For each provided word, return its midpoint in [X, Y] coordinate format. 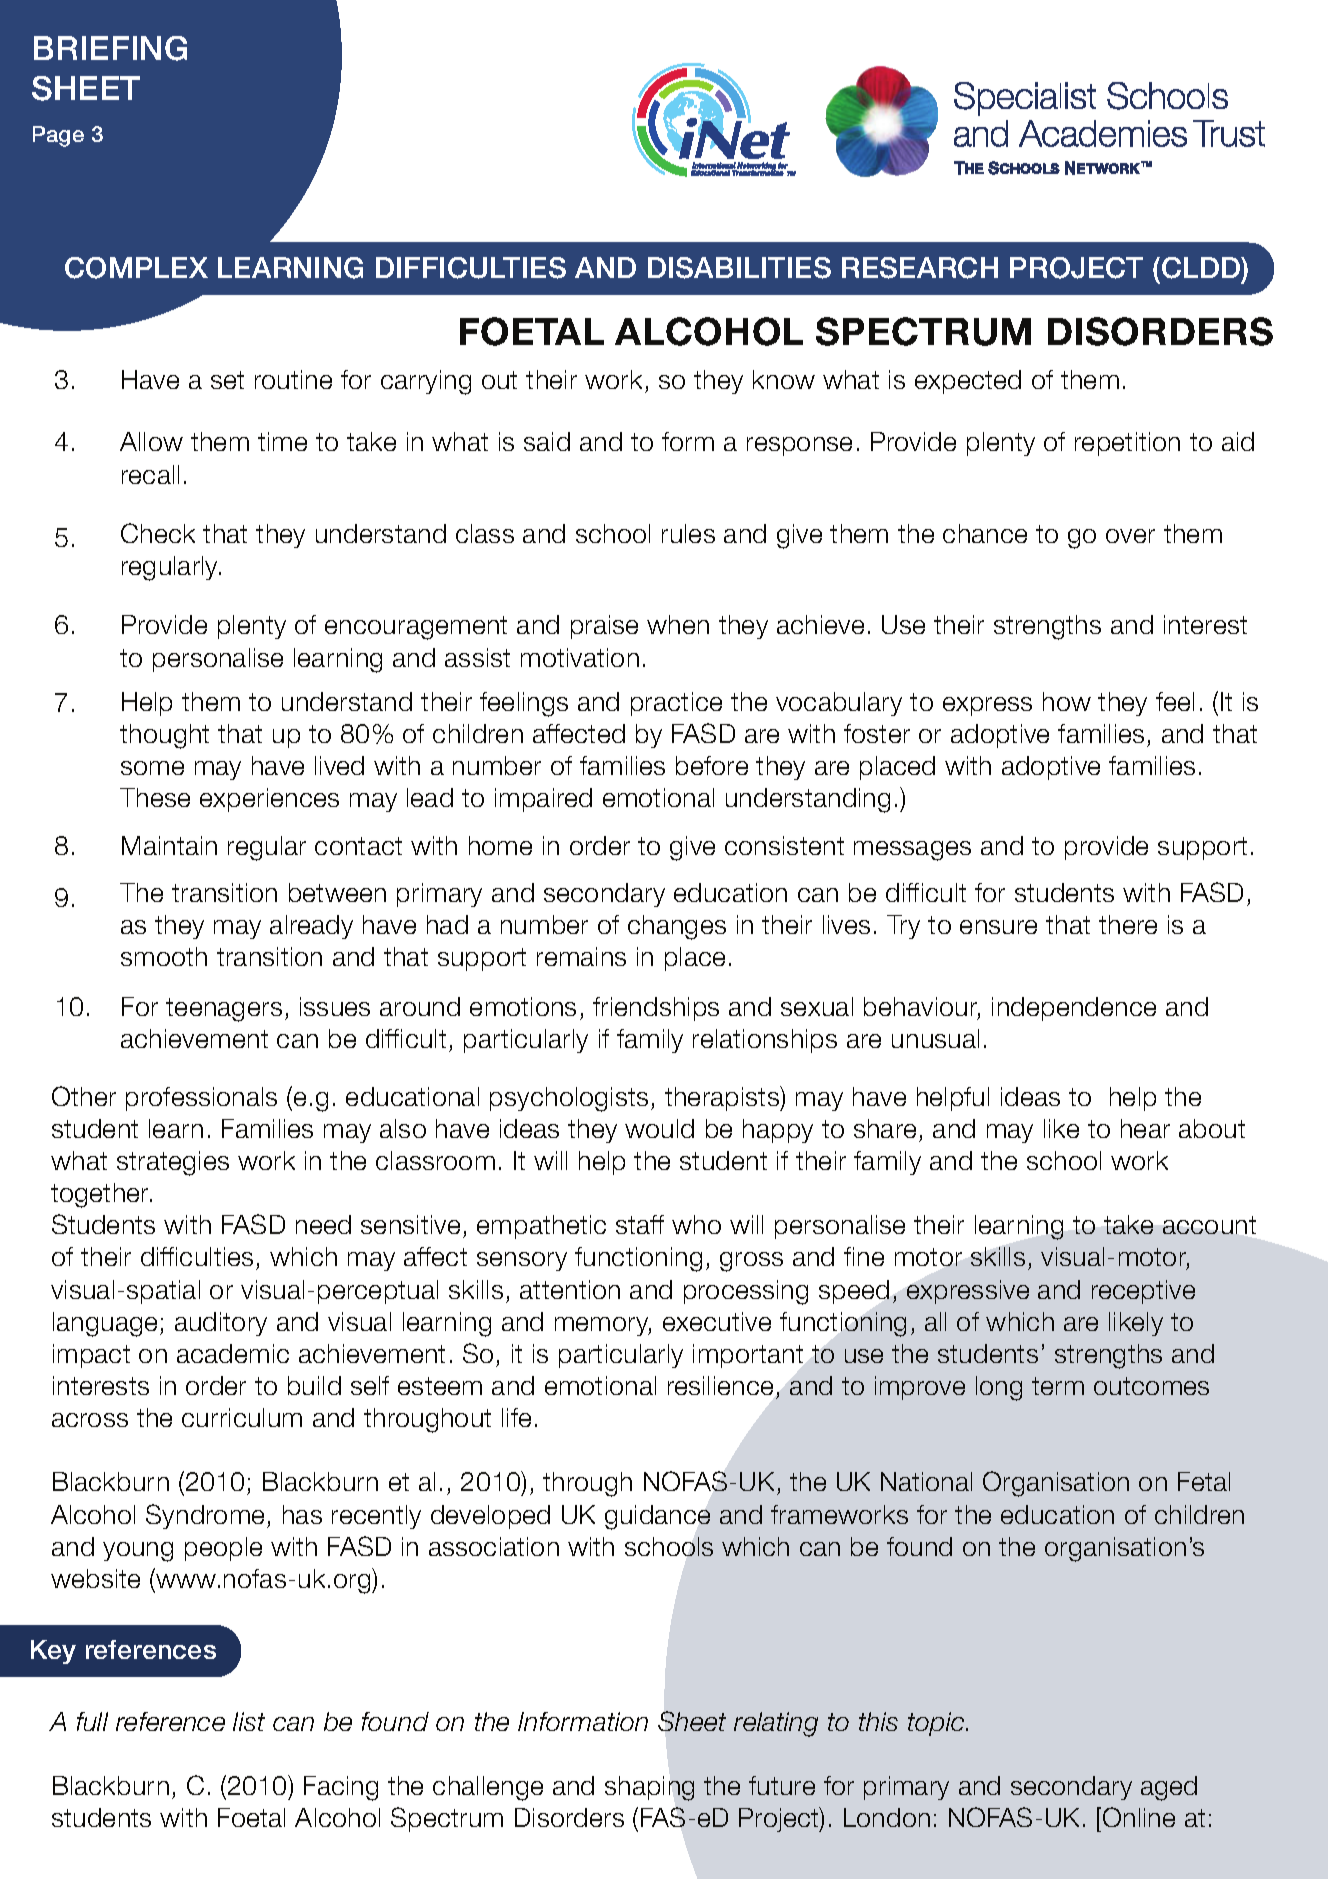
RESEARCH [920, 268]
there [1128, 924]
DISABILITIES [739, 268]
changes [677, 927]
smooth [164, 956]
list [249, 1721]
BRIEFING [110, 48]
